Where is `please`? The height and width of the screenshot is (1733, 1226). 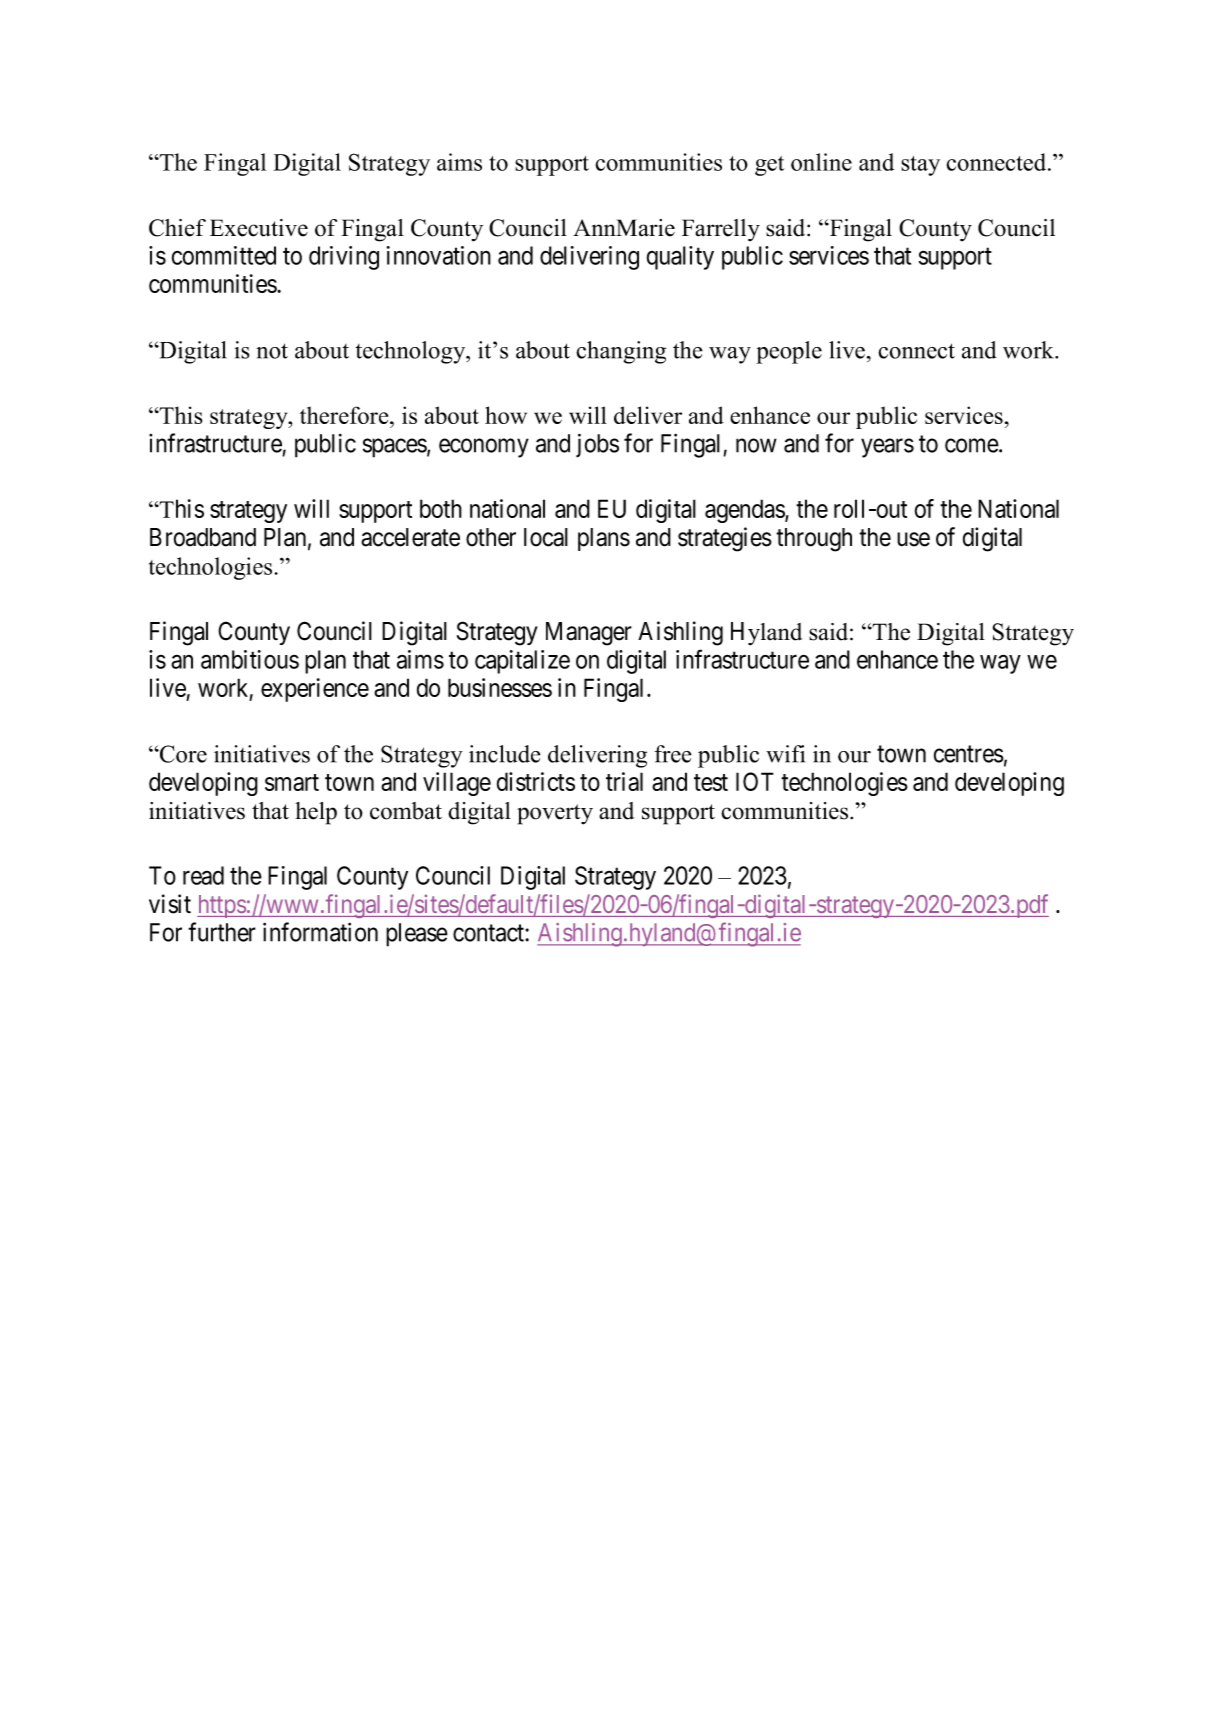 please is located at coordinates (417, 935).
